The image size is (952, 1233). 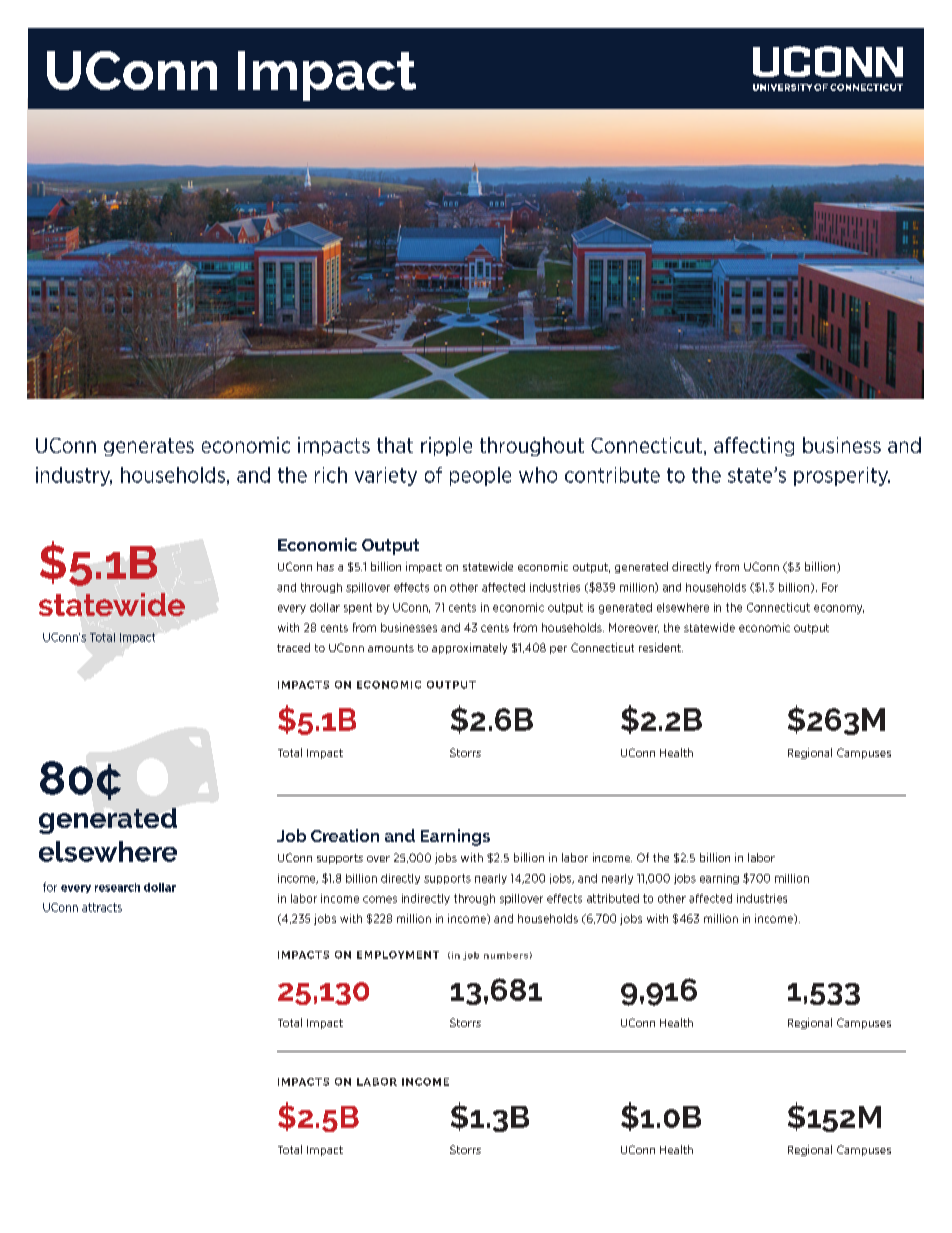 I want to click on spent, so click(x=358, y=608).
